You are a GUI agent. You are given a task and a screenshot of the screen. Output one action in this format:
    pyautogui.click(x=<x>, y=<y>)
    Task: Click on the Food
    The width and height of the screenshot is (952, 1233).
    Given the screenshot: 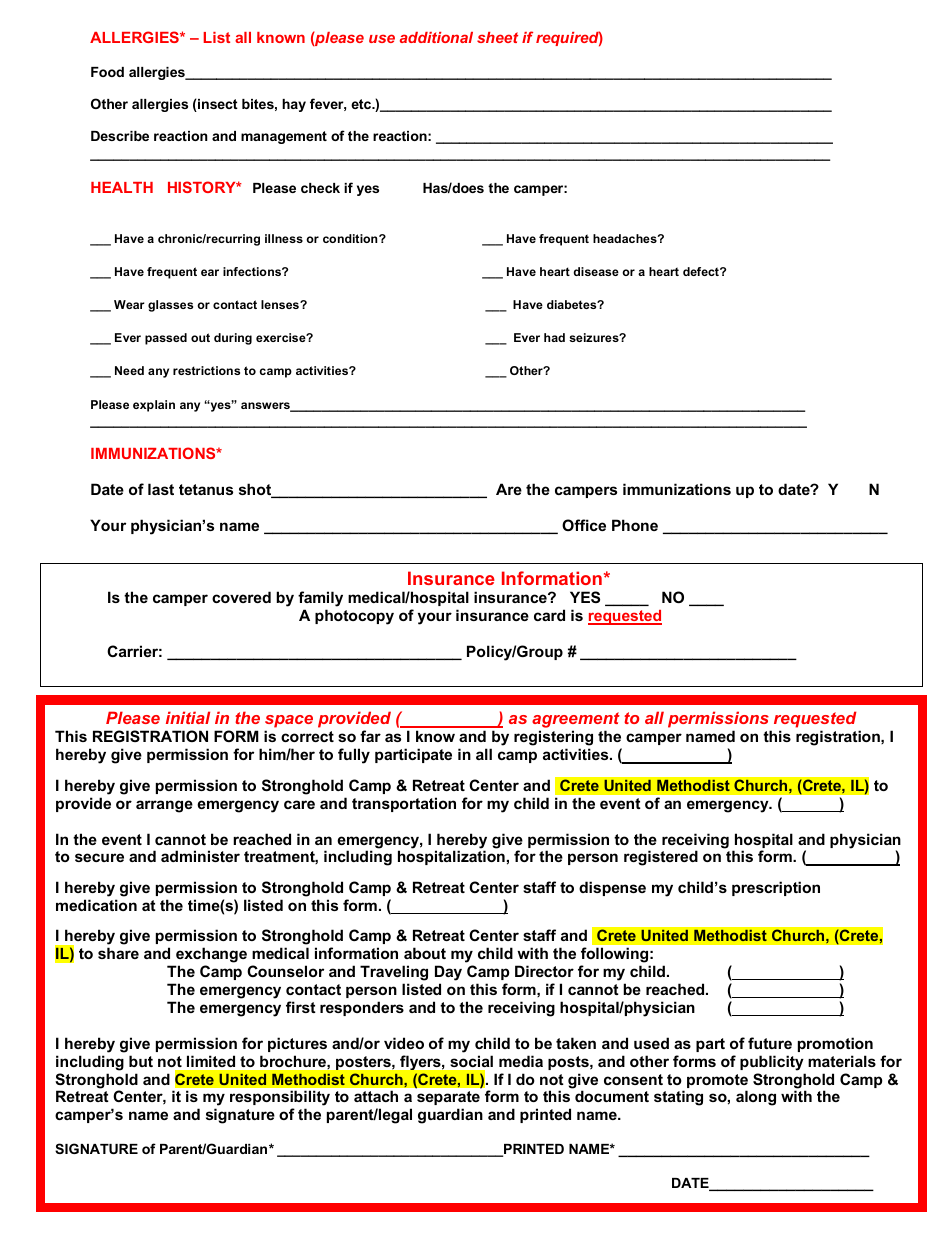 What is the action you would take?
    pyautogui.click(x=107, y=72)
